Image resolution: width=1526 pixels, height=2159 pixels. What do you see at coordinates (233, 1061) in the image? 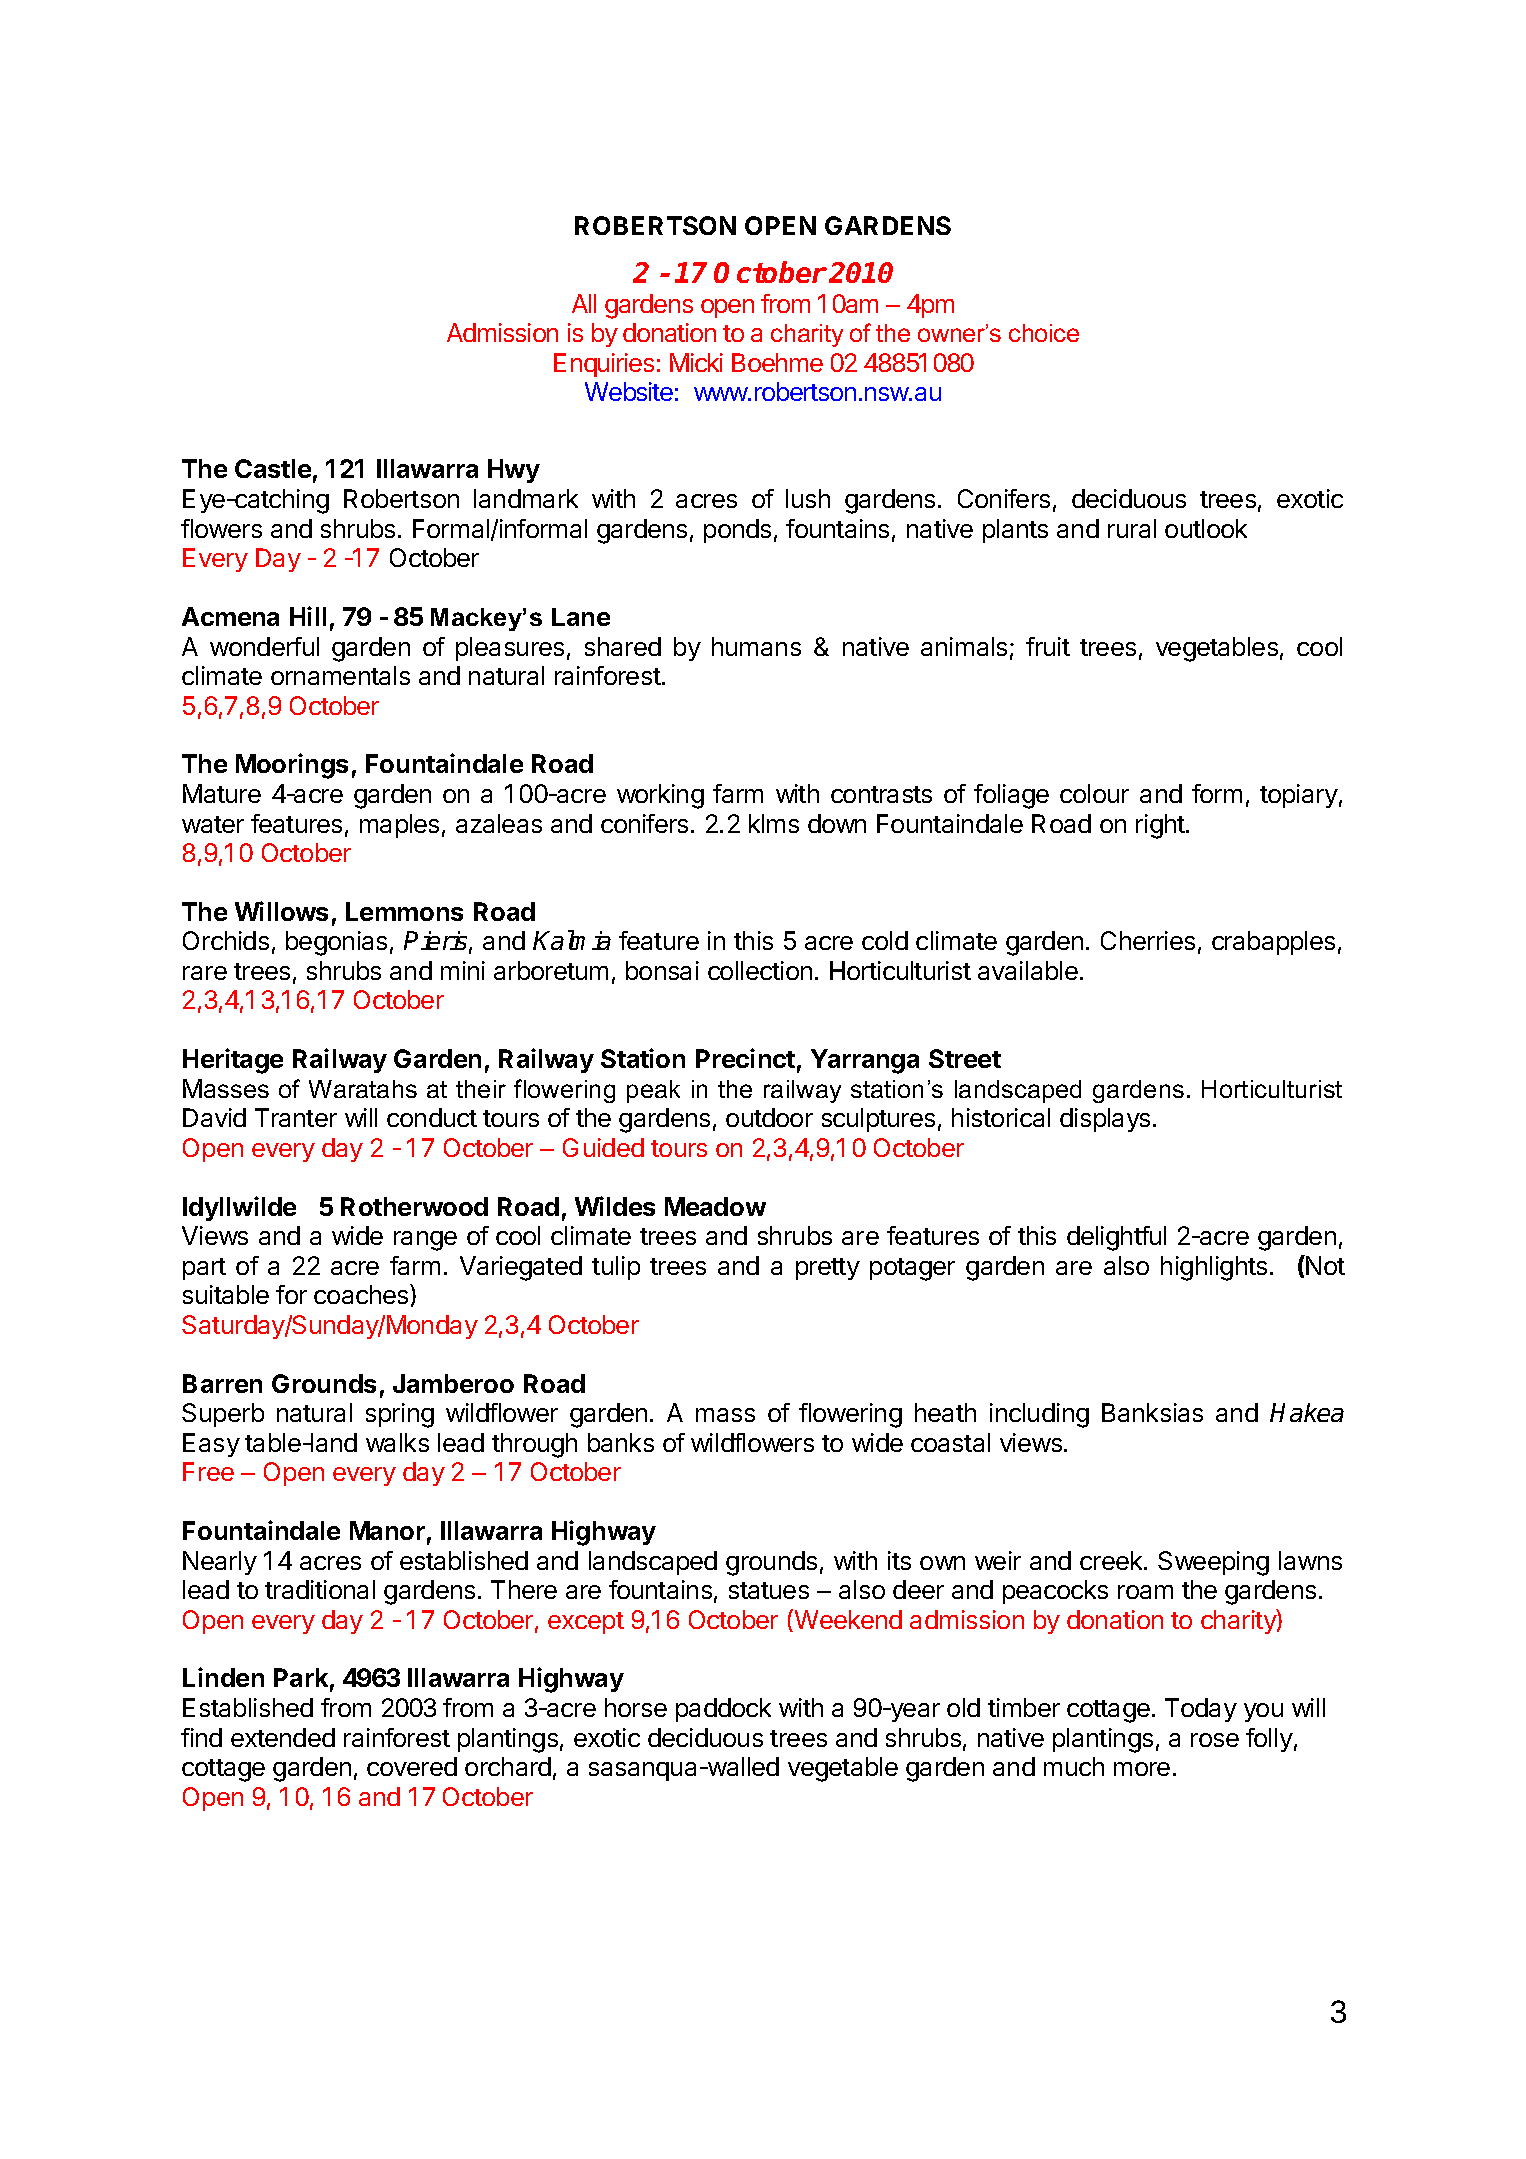
I see `Heritage` at bounding box center [233, 1061].
